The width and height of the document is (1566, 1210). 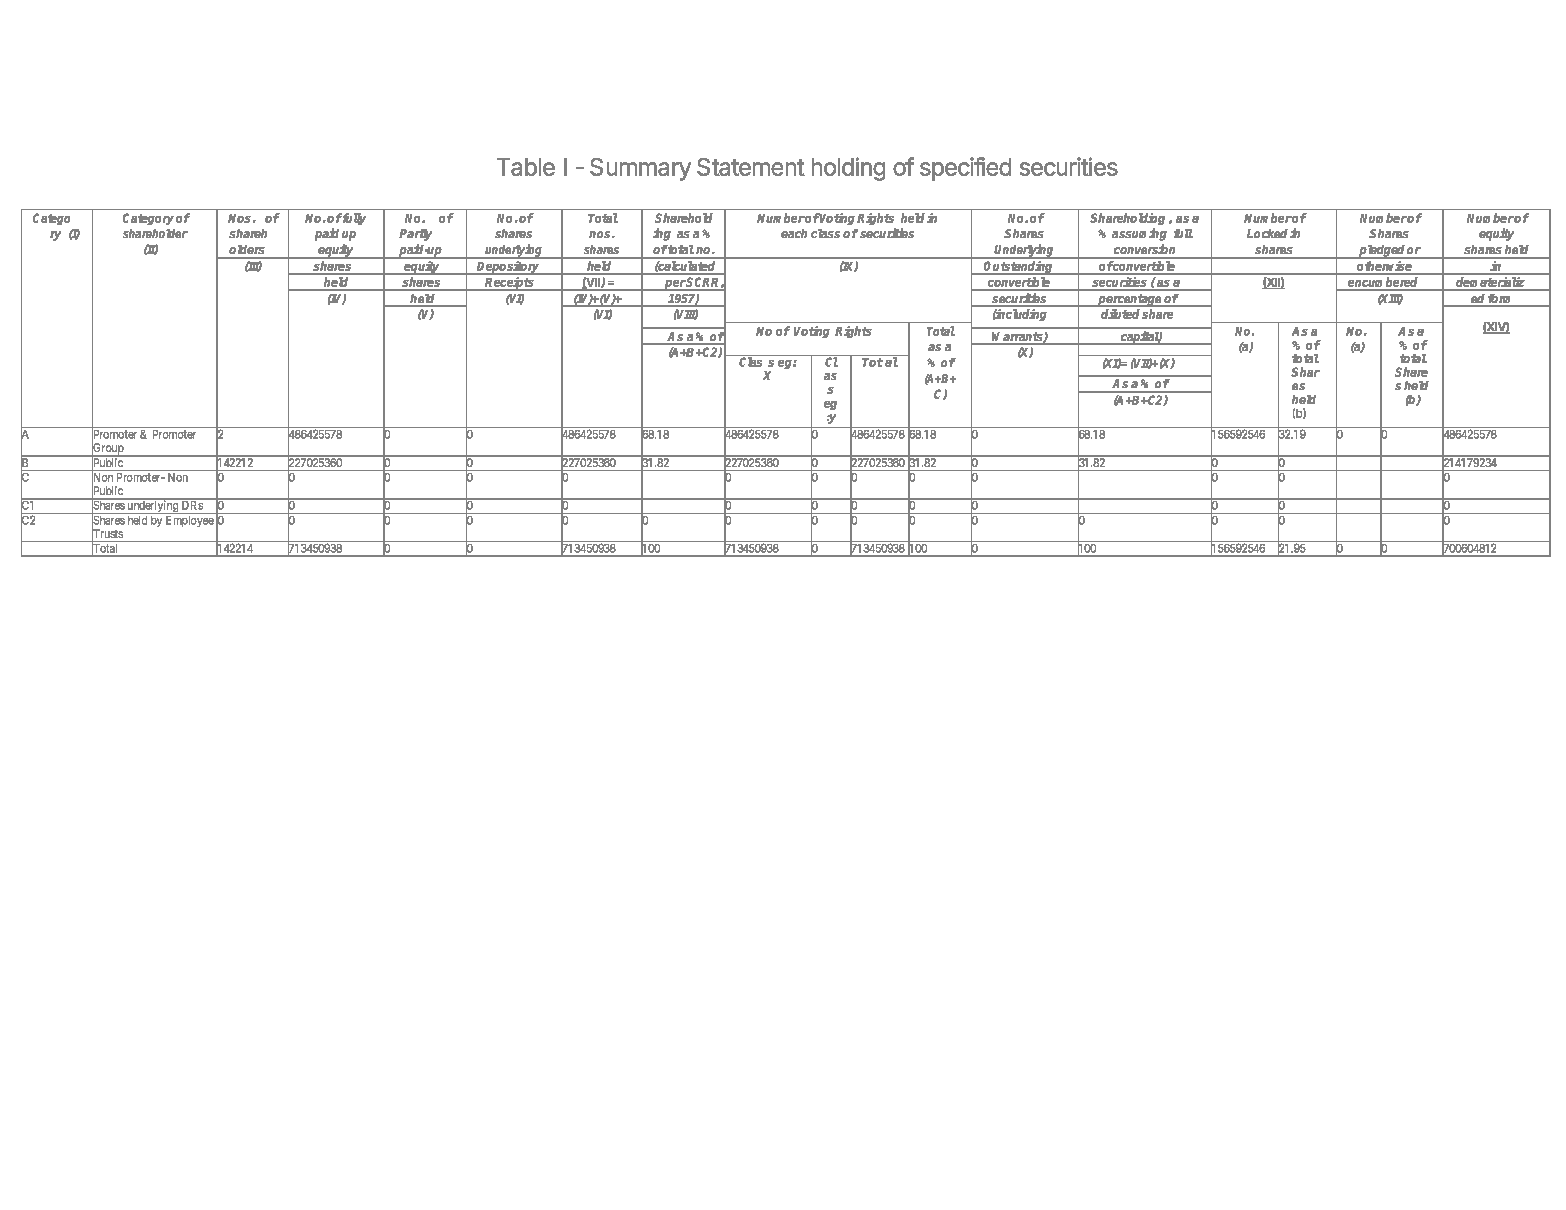 I want to click on Statement, so click(x=751, y=167).
